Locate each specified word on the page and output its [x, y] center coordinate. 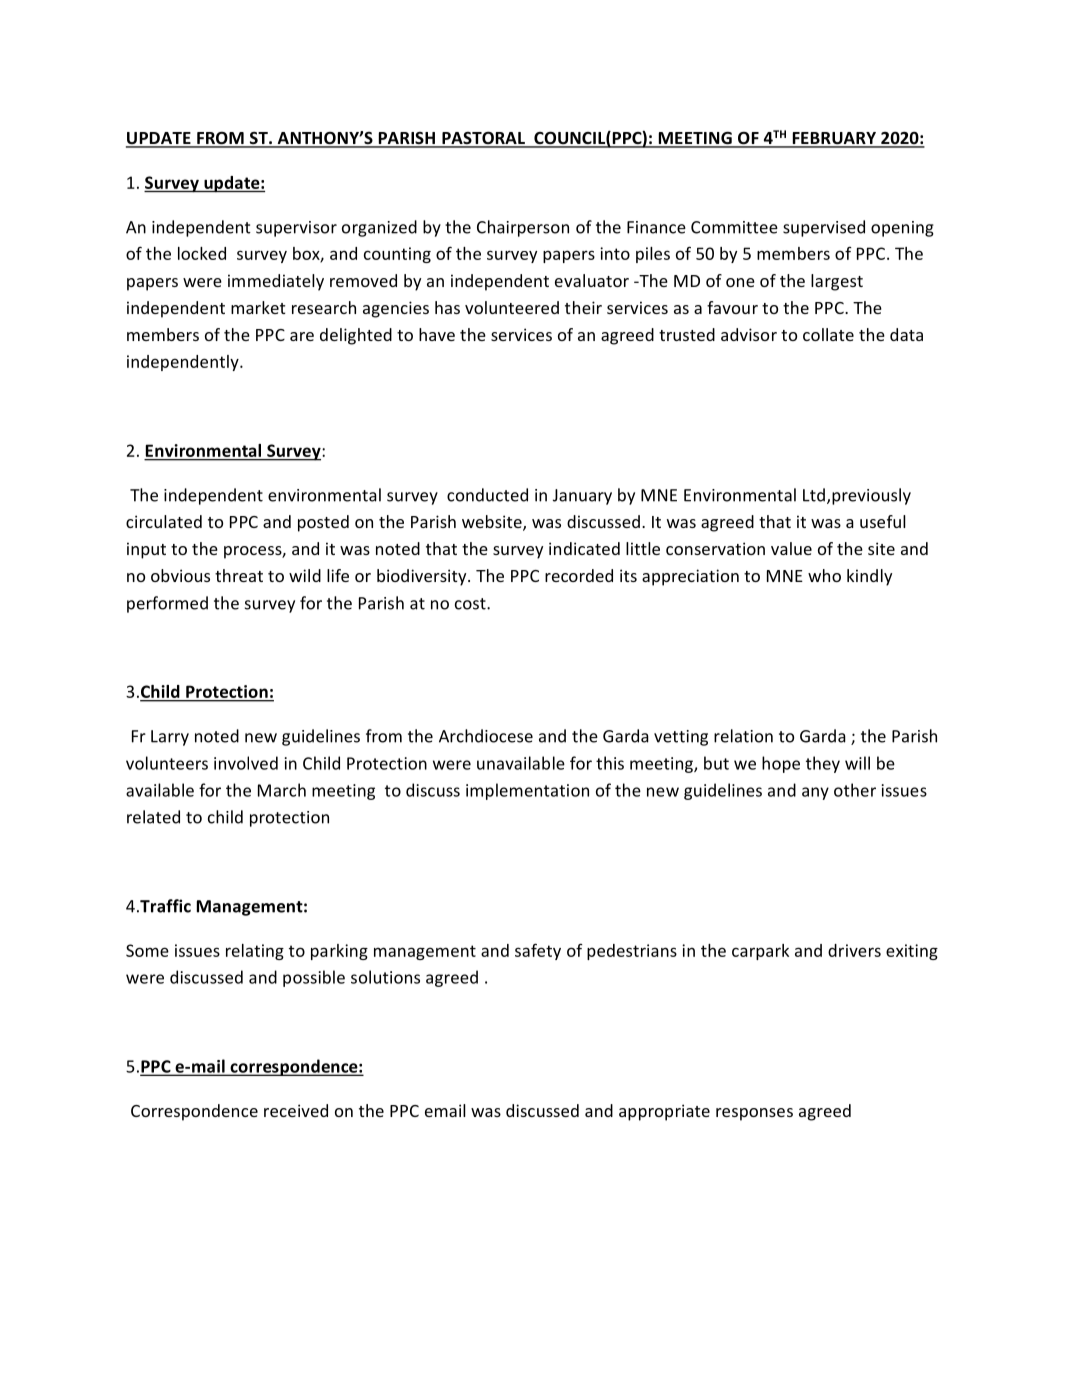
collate [828, 334]
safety [538, 951]
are [302, 336]
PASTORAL [484, 139]
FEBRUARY [834, 139]
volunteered [512, 307]
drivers [854, 950]
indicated [584, 548]
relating [255, 952]
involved [246, 763]
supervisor [296, 229]
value [791, 548]
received [296, 1110]
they [823, 764]
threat [239, 575]
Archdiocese [486, 736]
